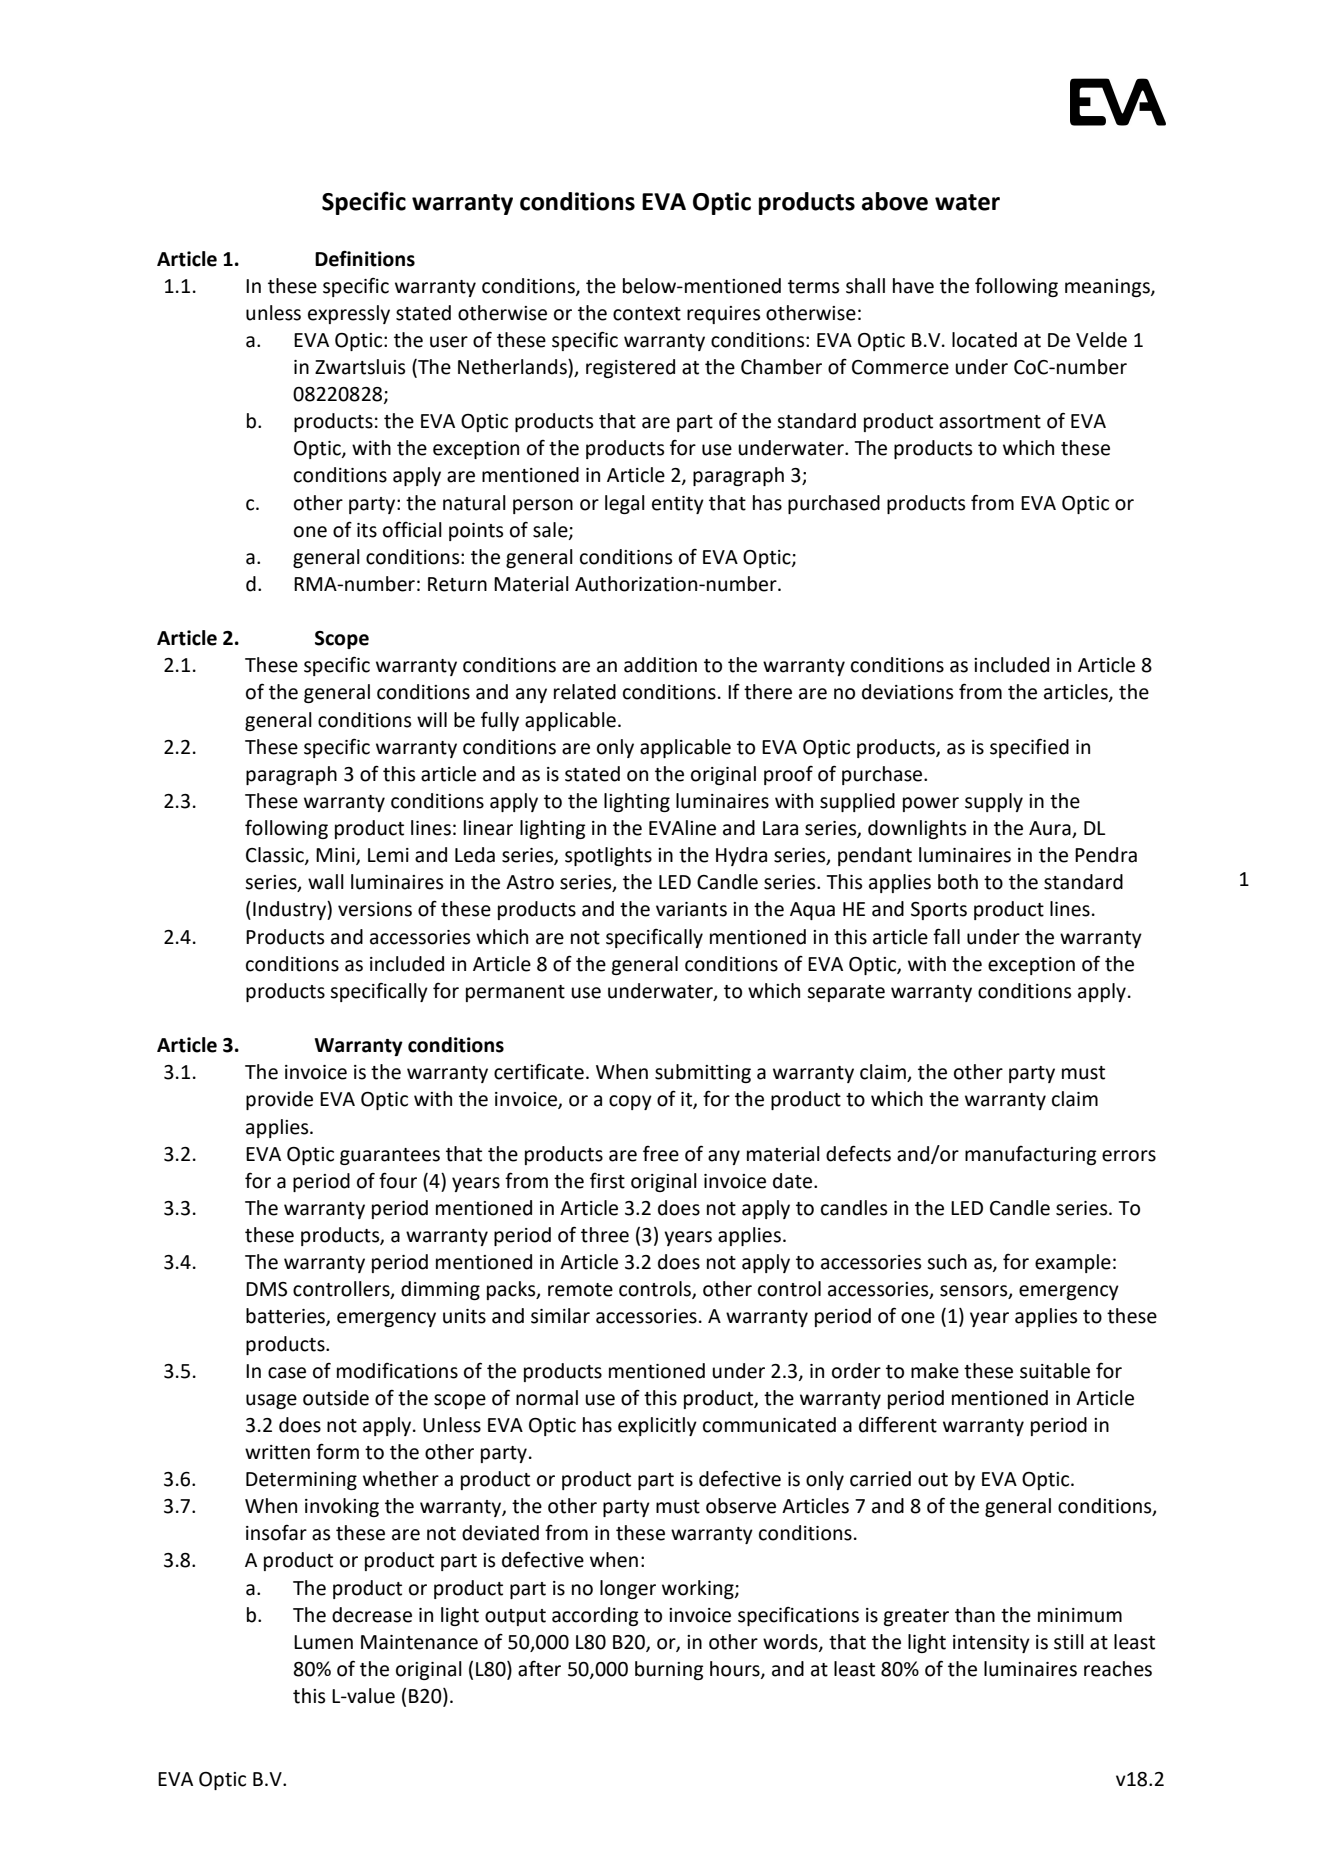  Describe the element at coordinates (1108, 288) in the page. I see `meanings` at that location.
